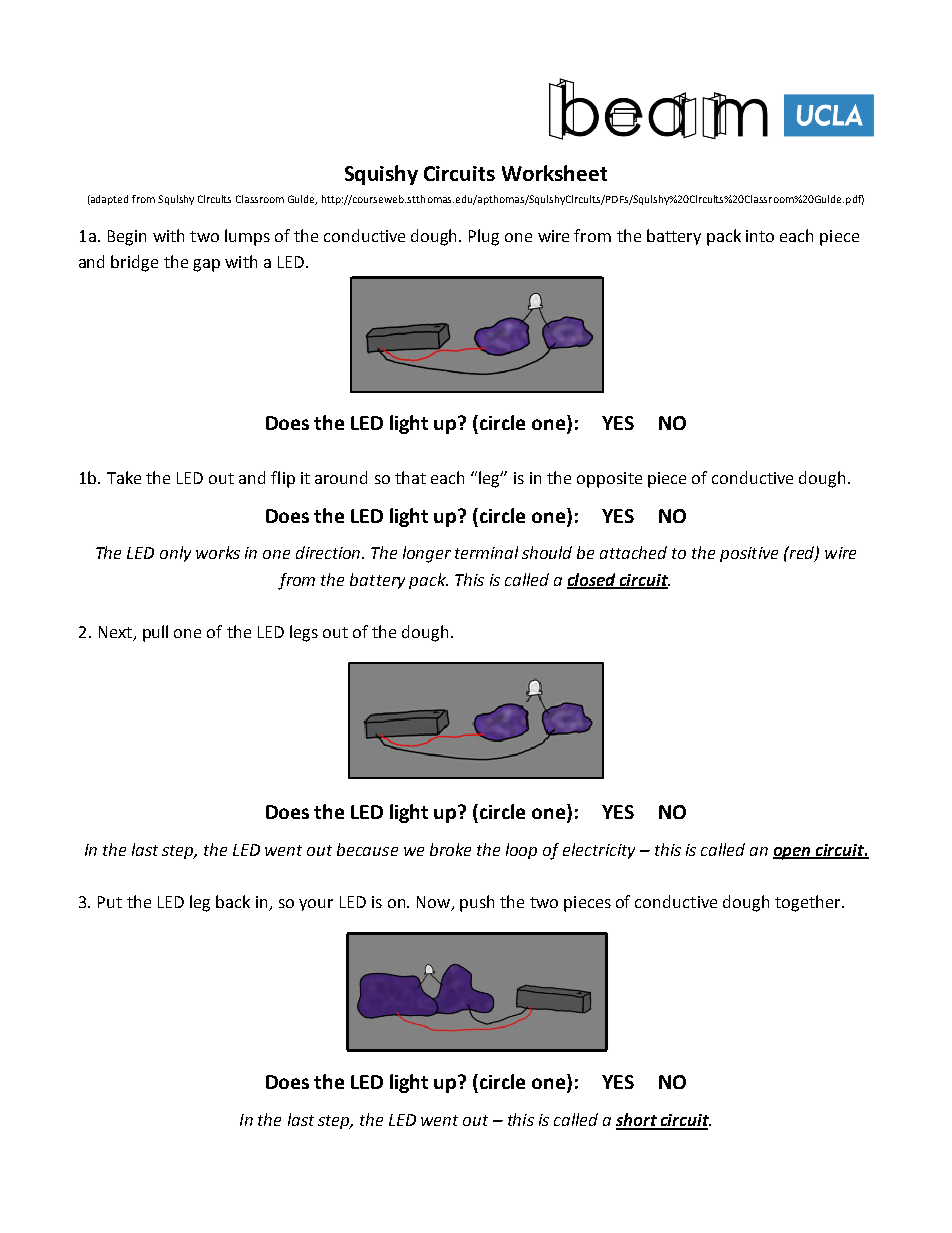  I want to click on back, so click(233, 901).
